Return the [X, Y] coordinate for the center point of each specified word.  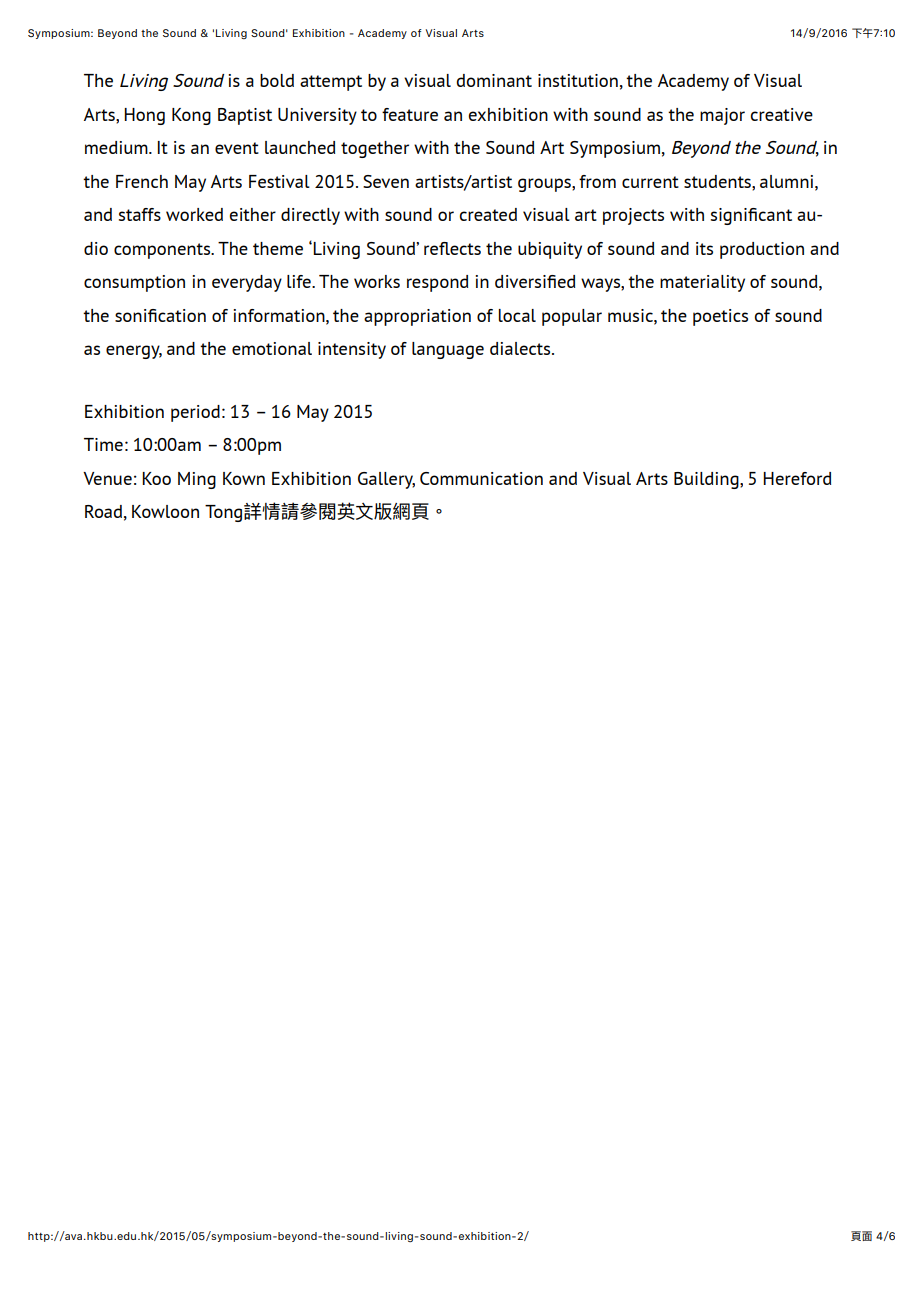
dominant [494, 80]
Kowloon [165, 511]
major [722, 116]
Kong [191, 116]
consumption [134, 283]
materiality [702, 283]
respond [437, 283]
